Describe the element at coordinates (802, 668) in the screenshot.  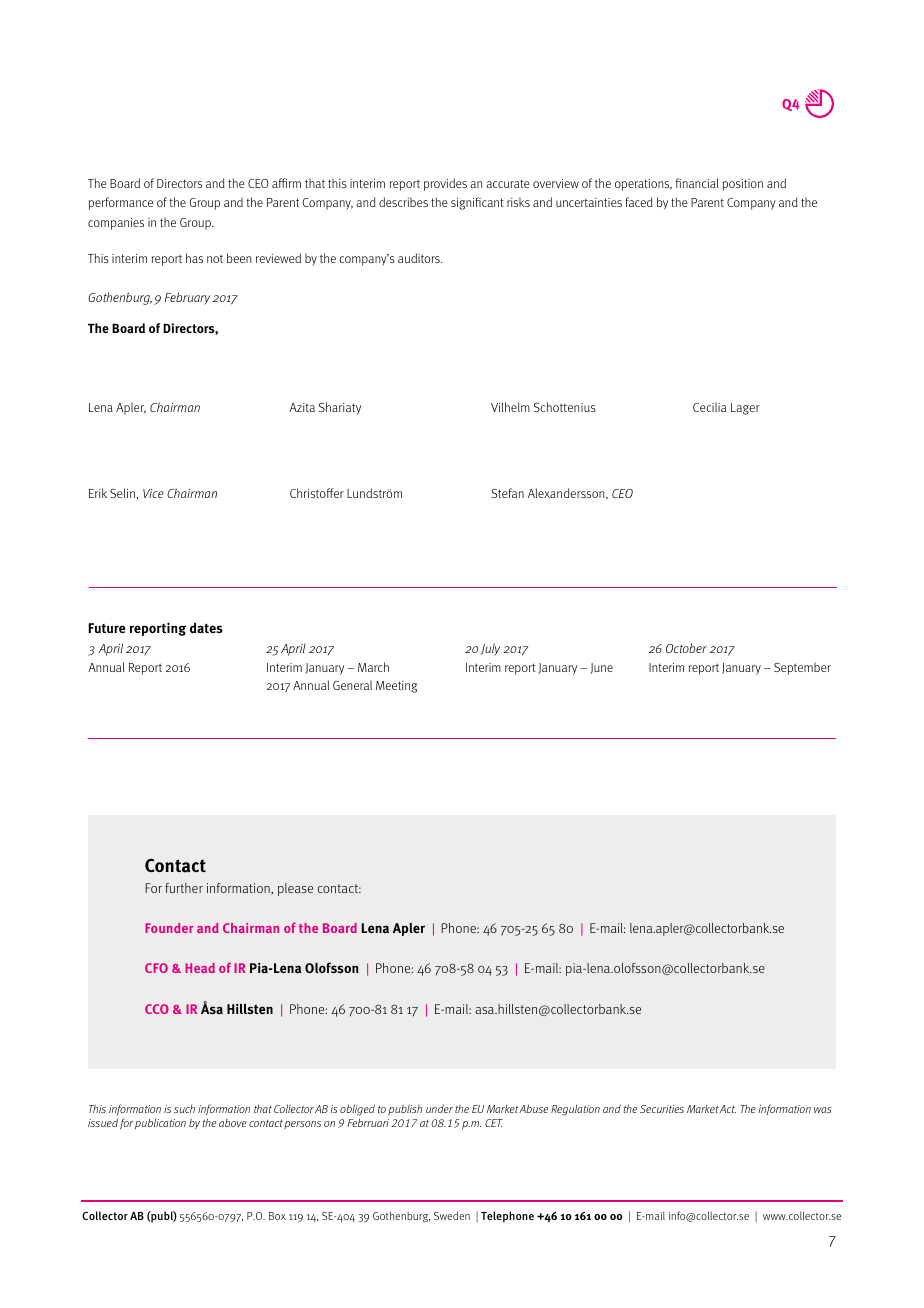
I see `September` at that location.
